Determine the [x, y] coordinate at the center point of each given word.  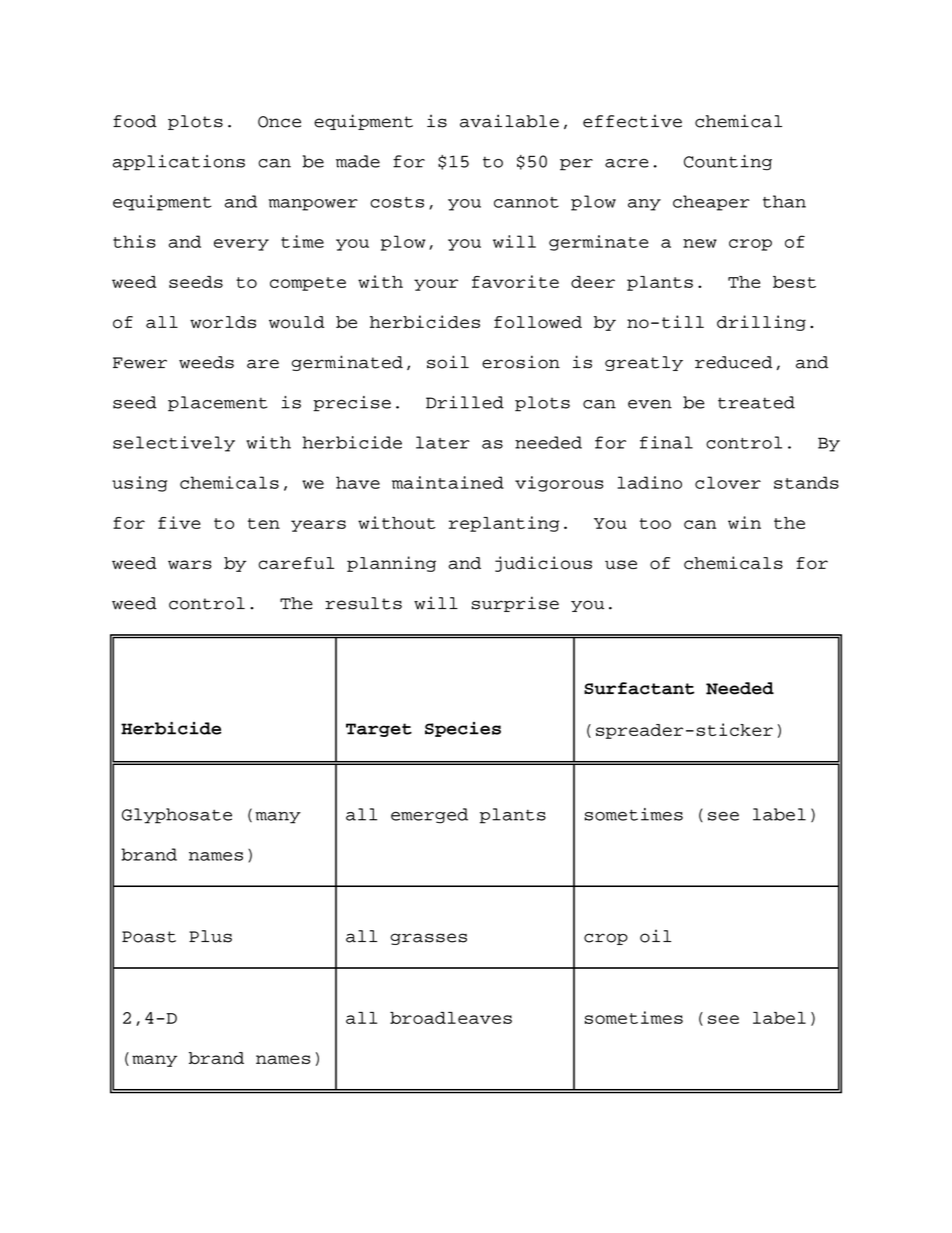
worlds [223, 322]
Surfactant [639, 688]
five [179, 522]
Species [463, 729]
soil [448, 362]
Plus [210, 936]
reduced [733, 362]
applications [179, 163]
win [744, 522]
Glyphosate [177, 816]
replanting [504, 524]
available [509, 121]
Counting [728, 163]
